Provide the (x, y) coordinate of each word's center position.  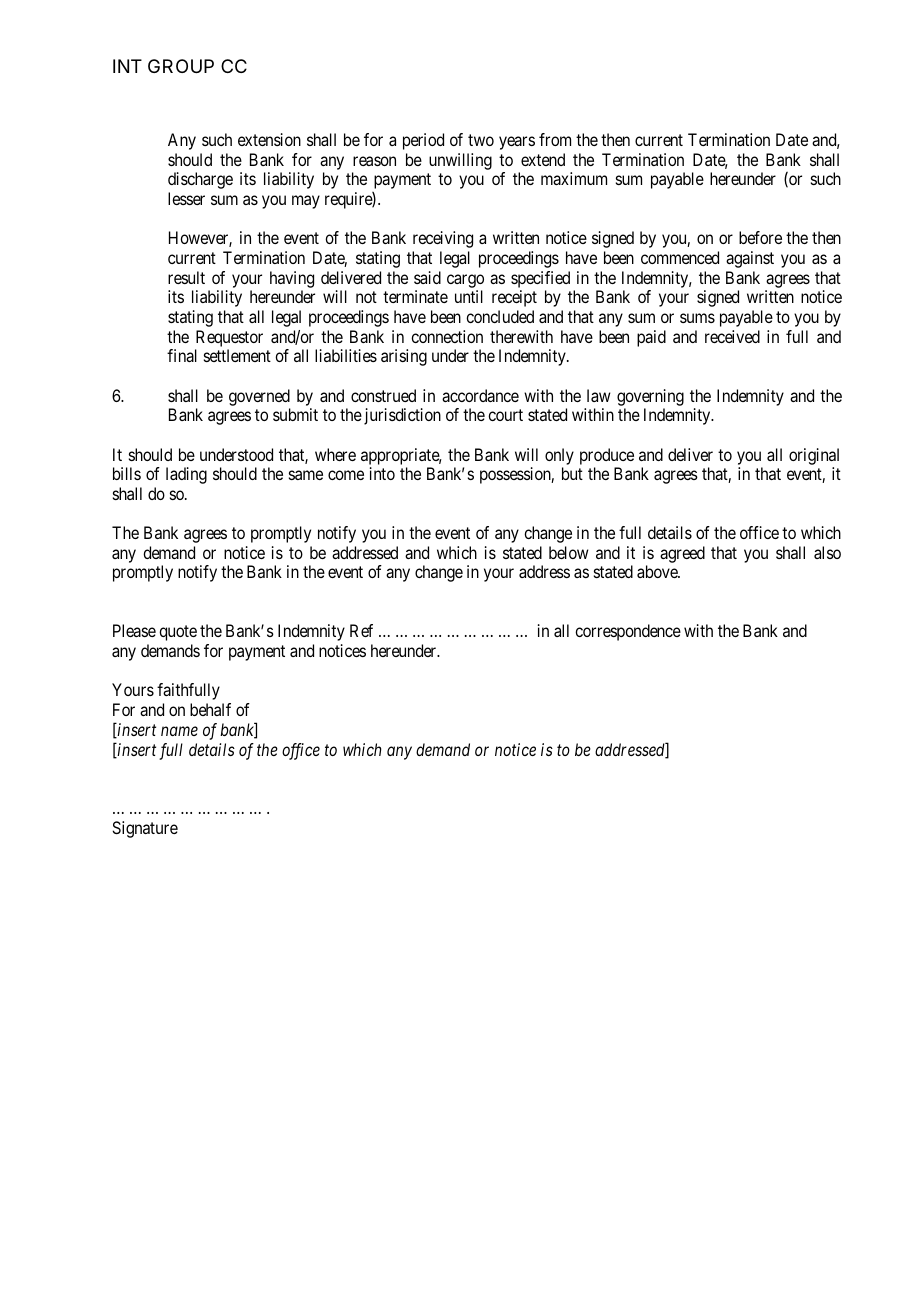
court (505, 415)
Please (134, 630)
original (814, 456)
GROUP (181, 66)
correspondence (628, 632)
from (555, 139)
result (186, 277)
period (423, 141)
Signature (145, 829)
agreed (682, 554)
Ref (361, 630)
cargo (465, 282)
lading (186, 475)
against (750, 259)
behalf (210, 709)
